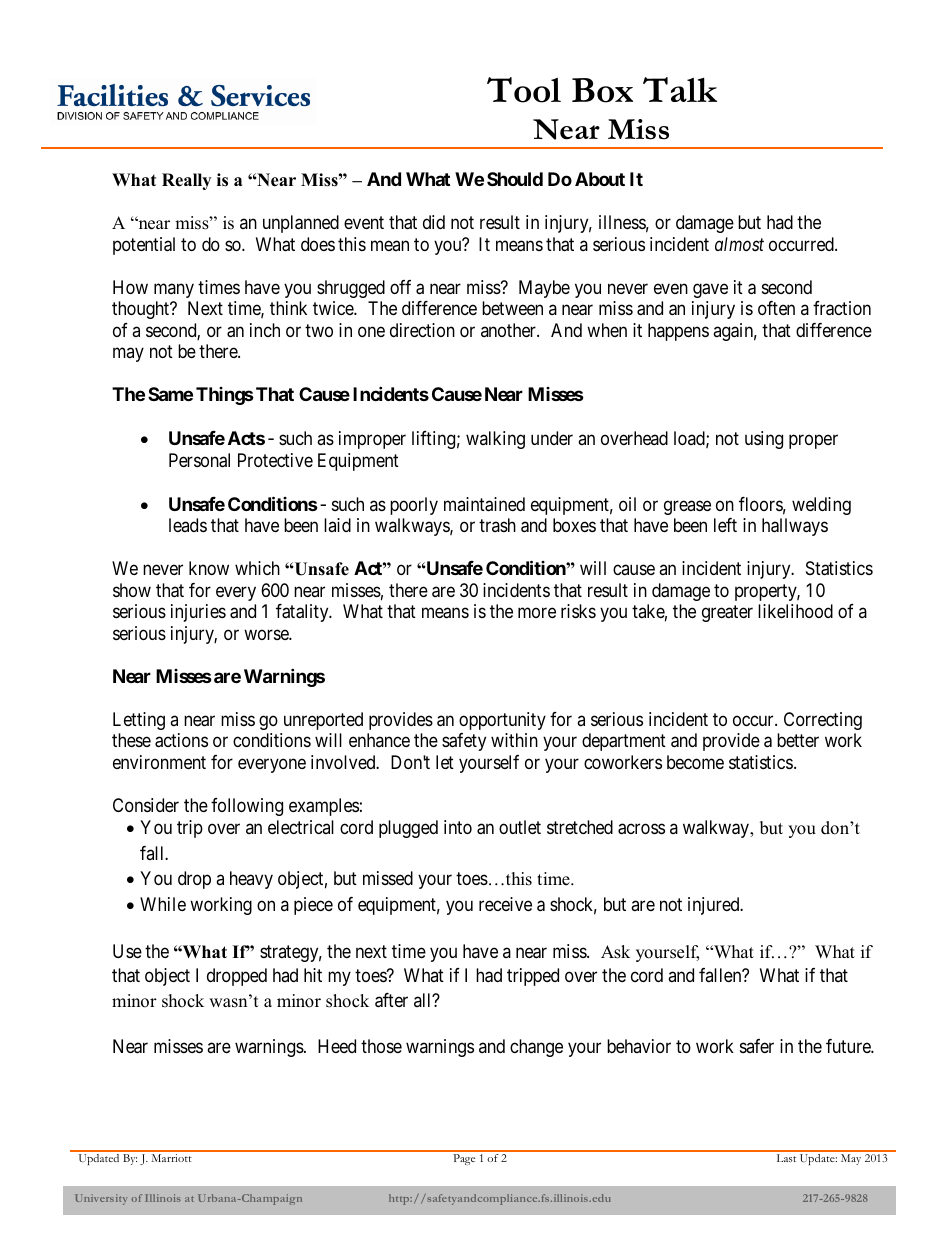 The image size is (952, 1233). Describe the element at coordinates (725, 525) in the screenshot. I see `left` at that location.
